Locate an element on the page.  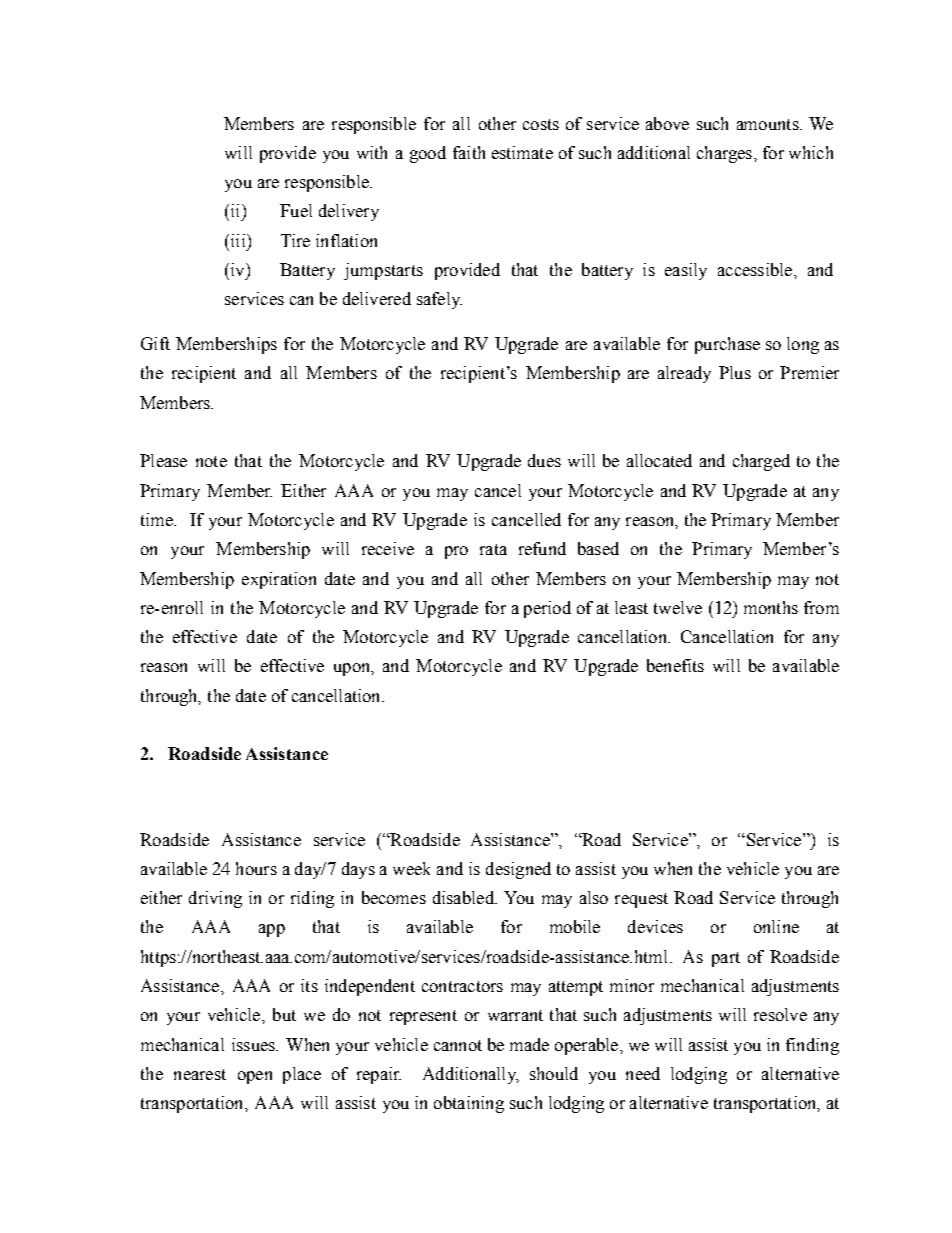
period is located at coordinates (547, 609).
